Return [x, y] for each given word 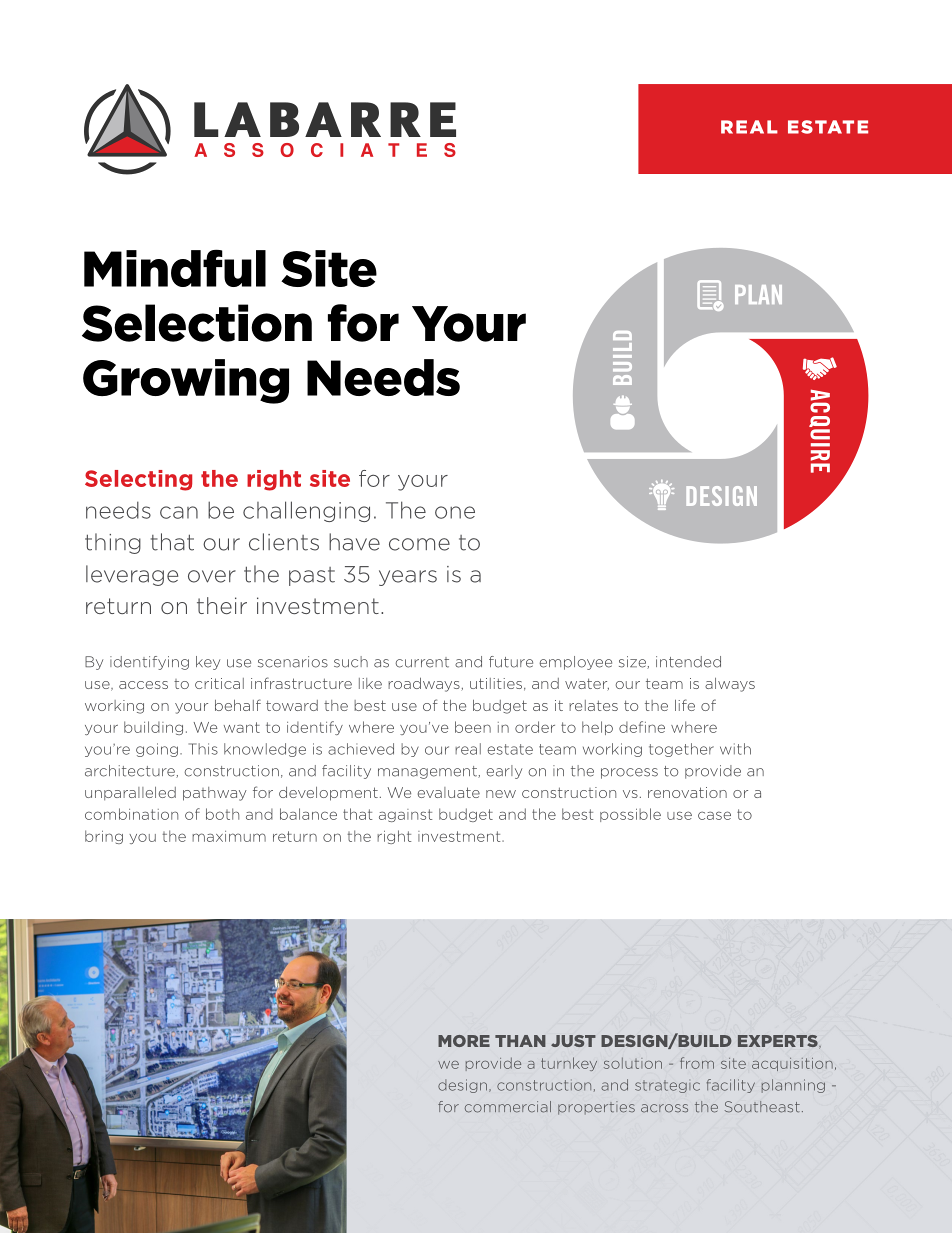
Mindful [175, 268]
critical [219, 683]
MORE [464, 1041]
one [455, 512]
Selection [197, 323]
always [730, 685]
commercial [508, 1107]
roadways [425, 684]
